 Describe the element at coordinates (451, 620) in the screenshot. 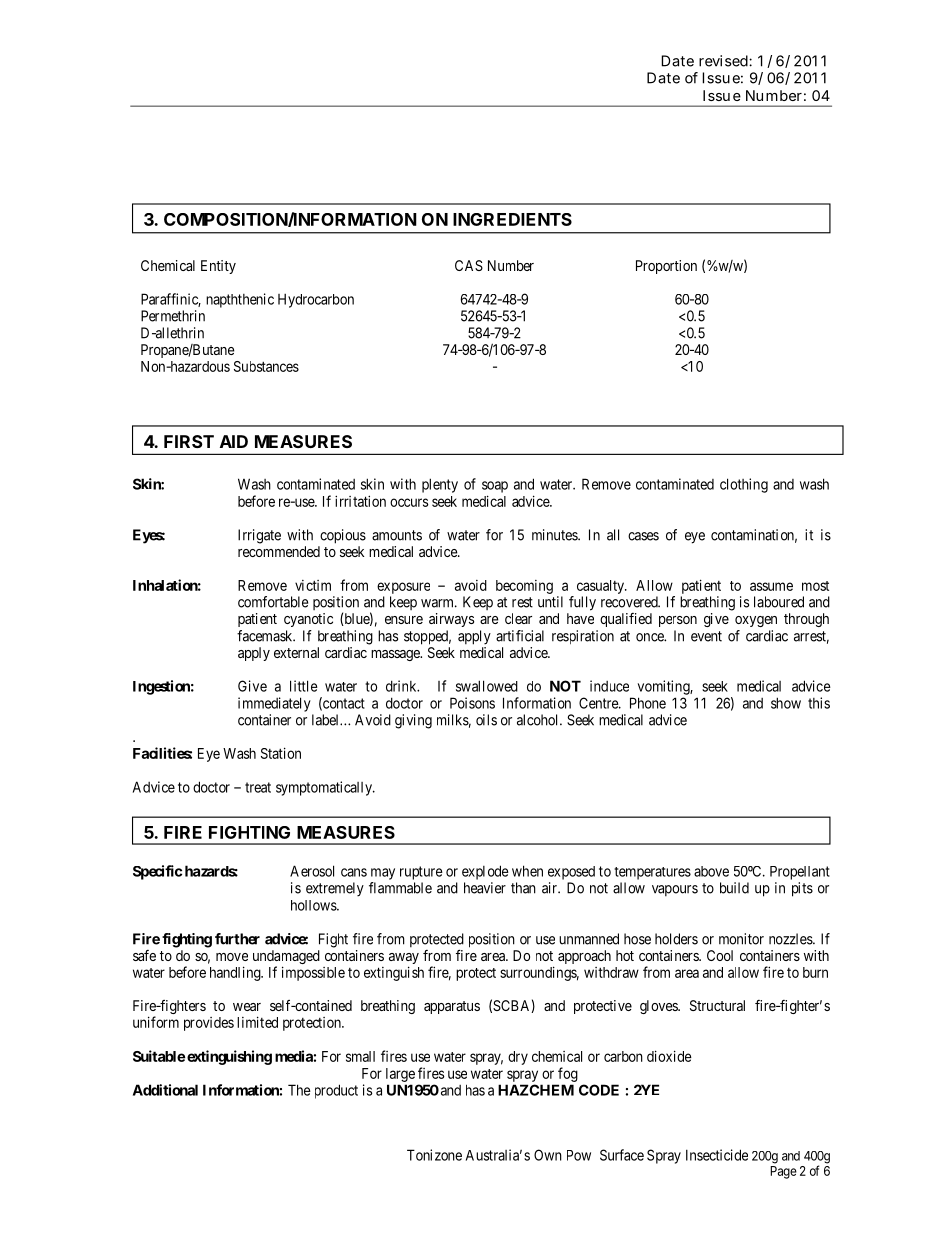

I see `airways` at that location.
